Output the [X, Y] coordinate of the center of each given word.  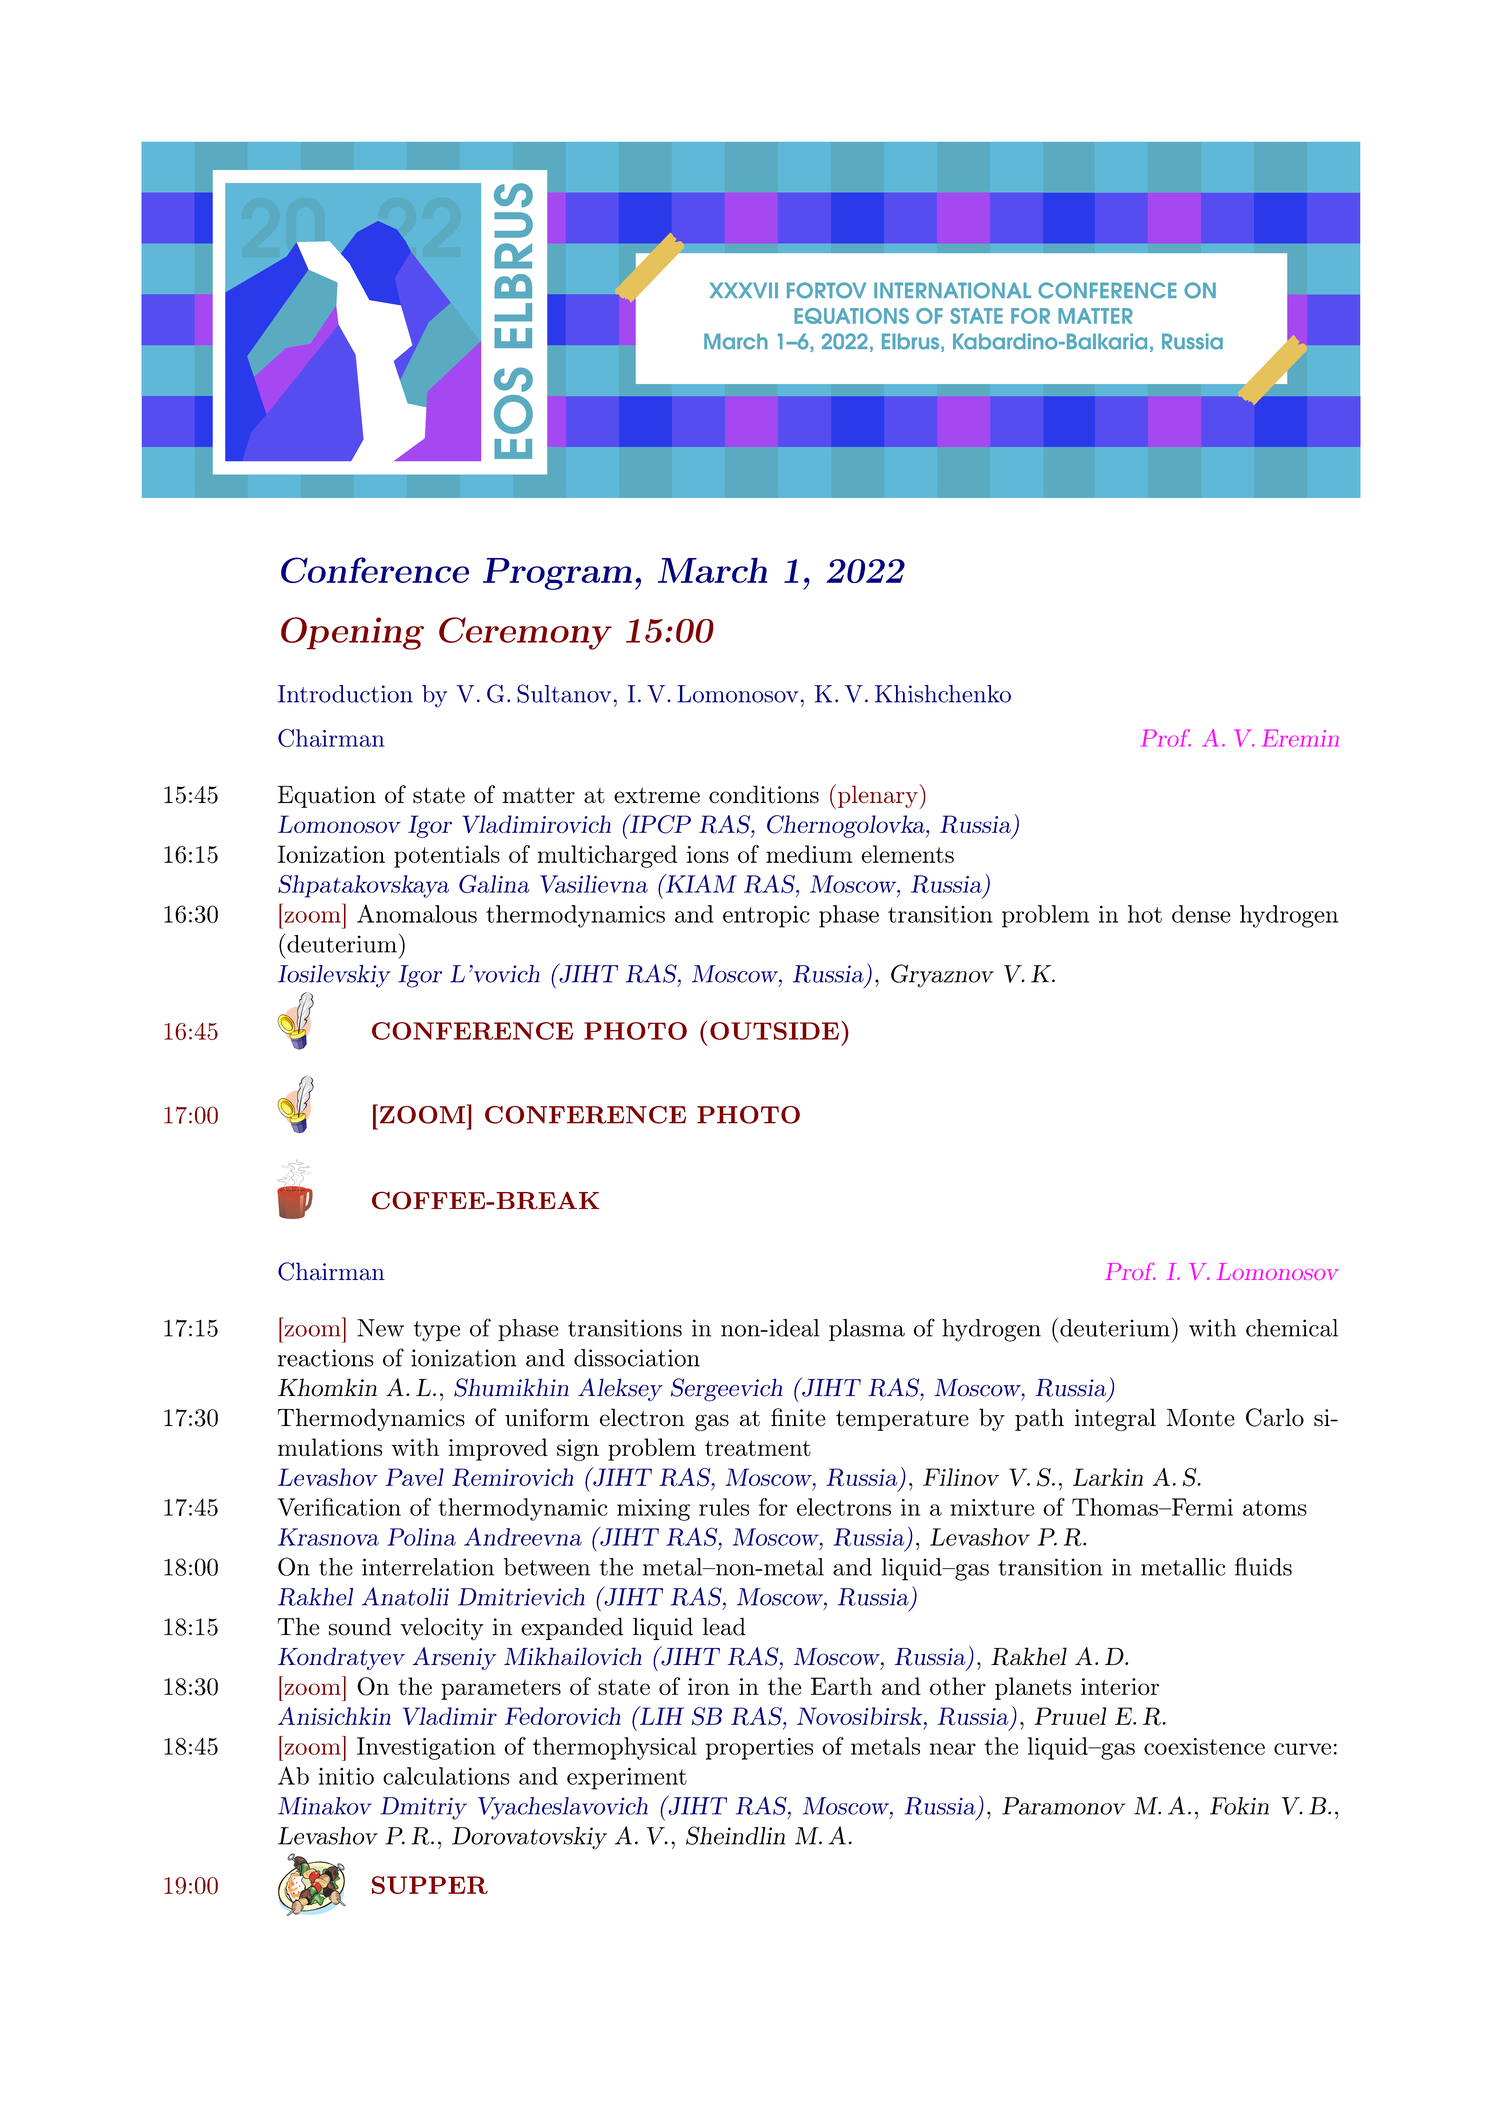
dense [1201, 914]
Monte [1201, 1418]
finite [798, 1417]
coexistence [1204, 1746]
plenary [879, 796]
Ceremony [525, 633]
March [712, 570]
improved [498, 1449]
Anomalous [417, 913]
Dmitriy [423, 1808]
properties [759, 1749]
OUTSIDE [774, 1031]
